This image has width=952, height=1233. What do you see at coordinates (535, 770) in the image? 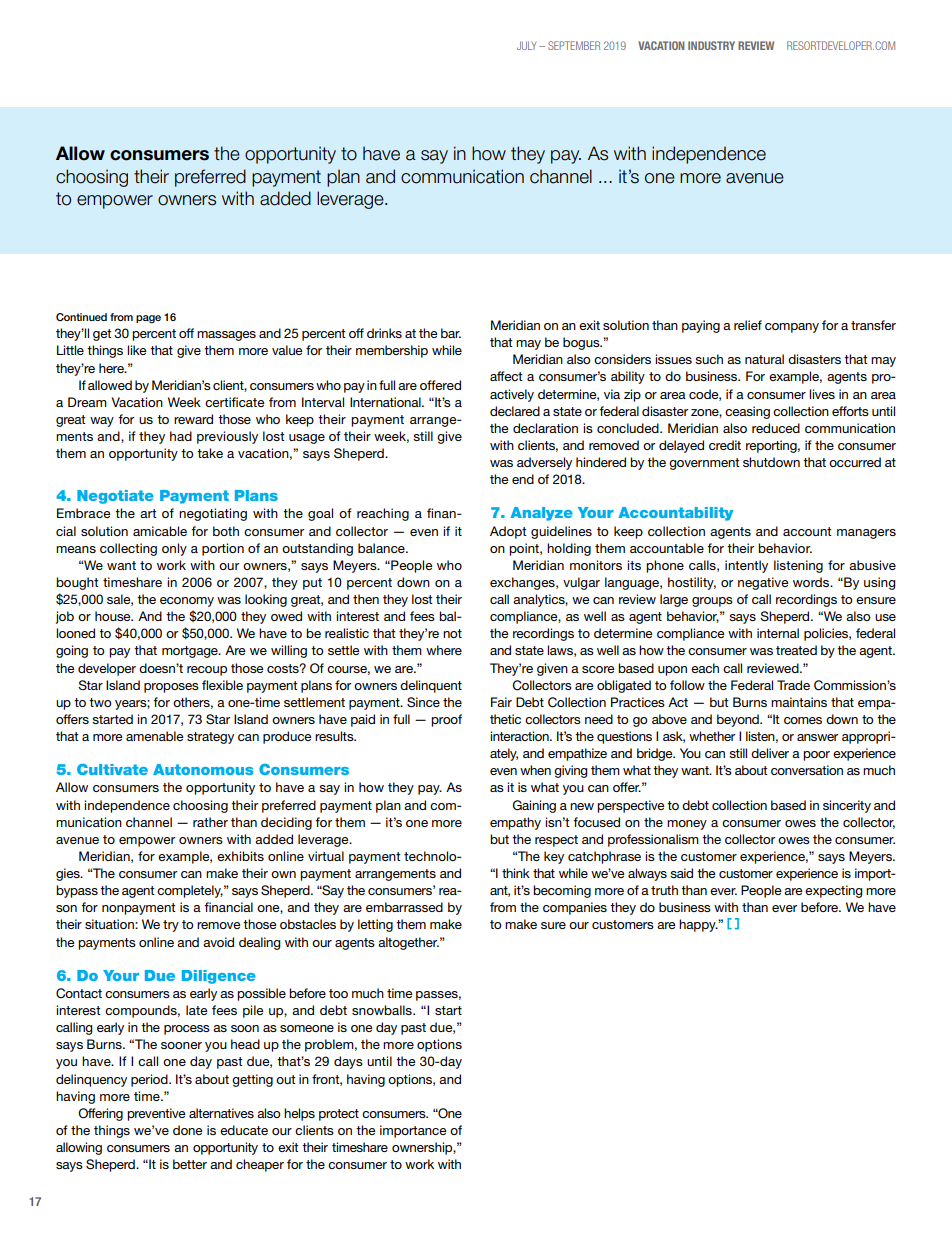
I see `when` at bounding box center [535, 770].
